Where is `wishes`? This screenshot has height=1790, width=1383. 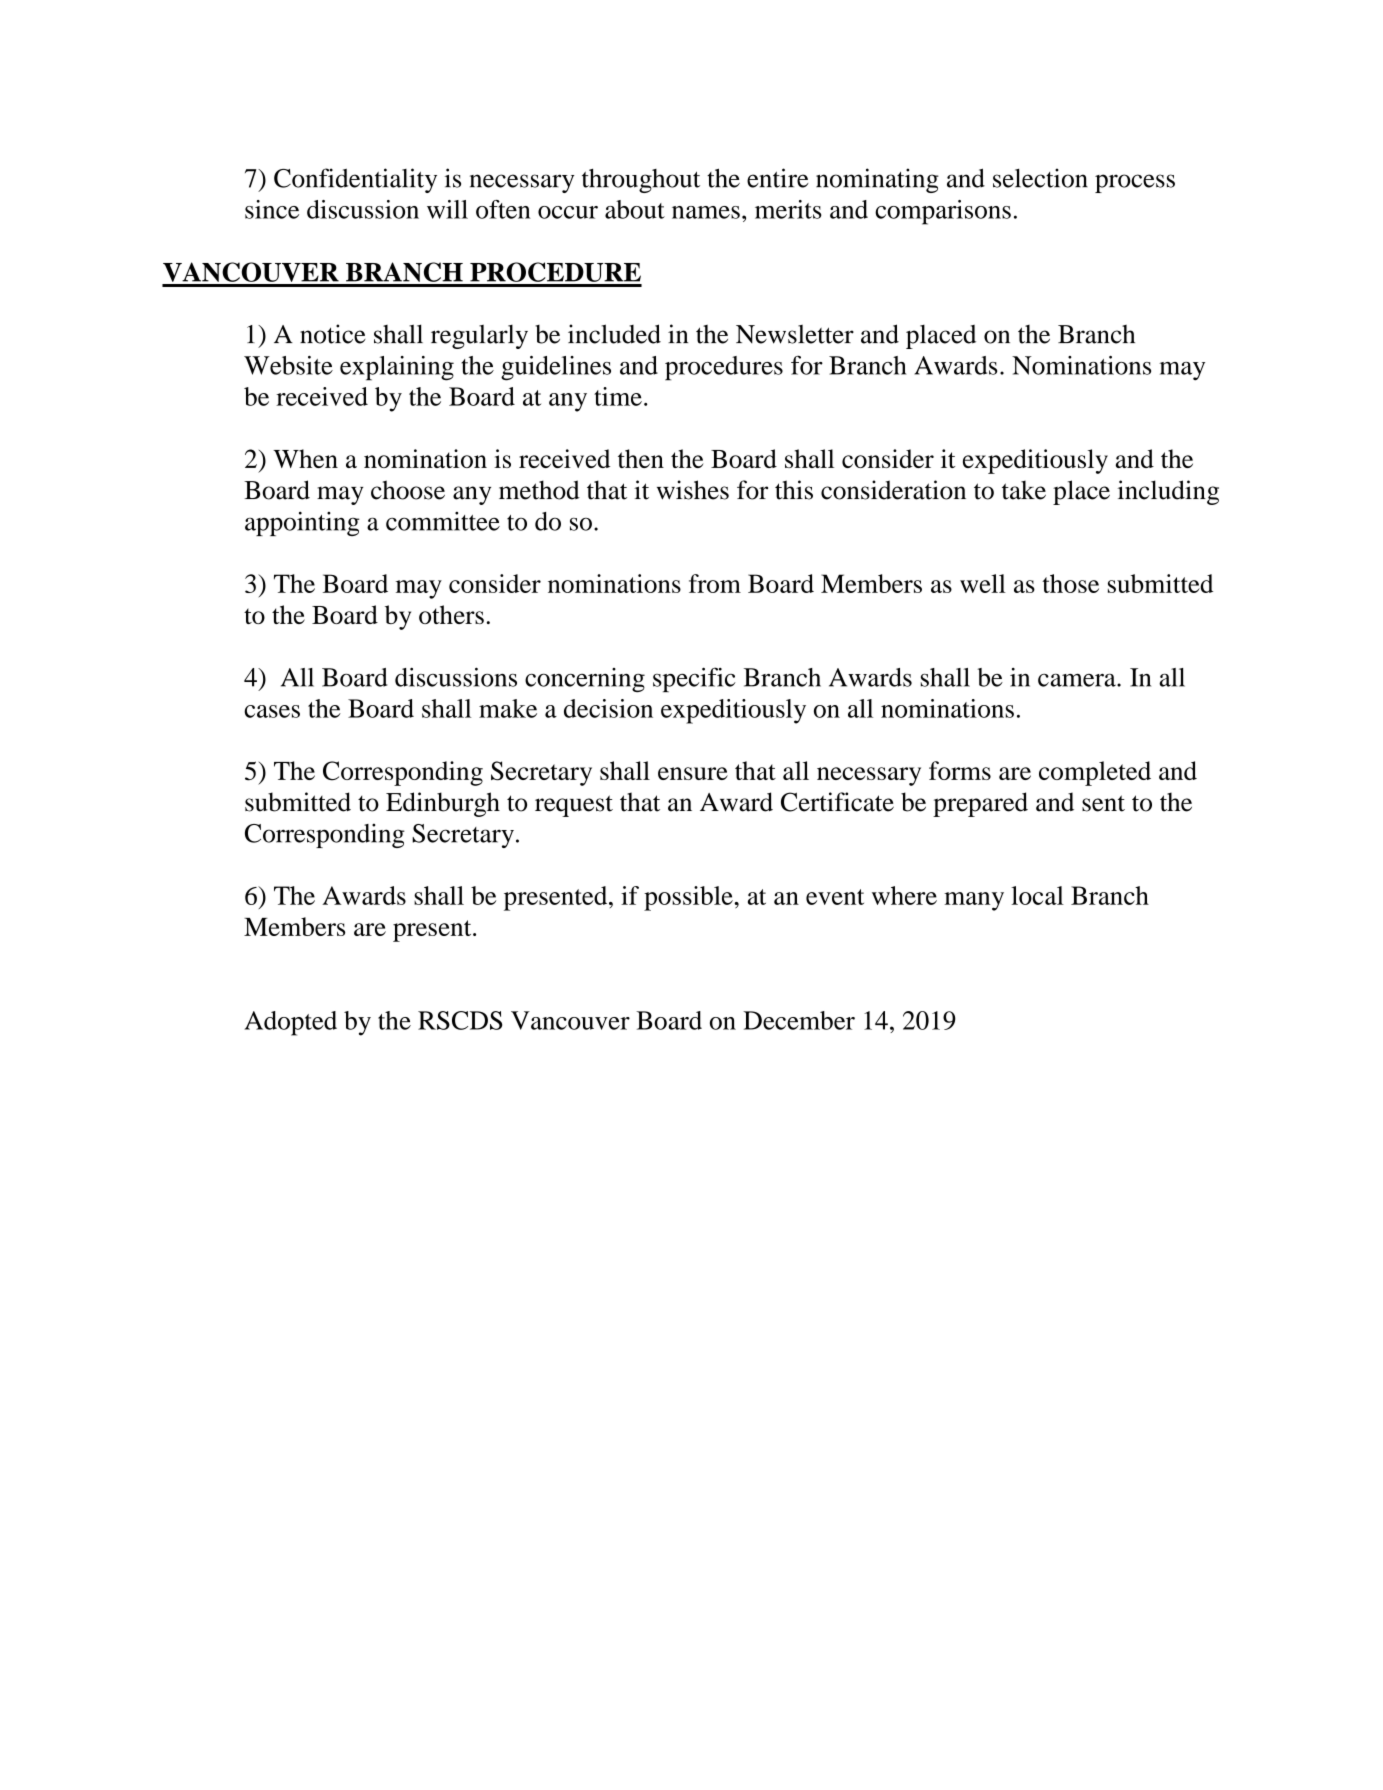 wishes is located at coordinates (693, 490).
